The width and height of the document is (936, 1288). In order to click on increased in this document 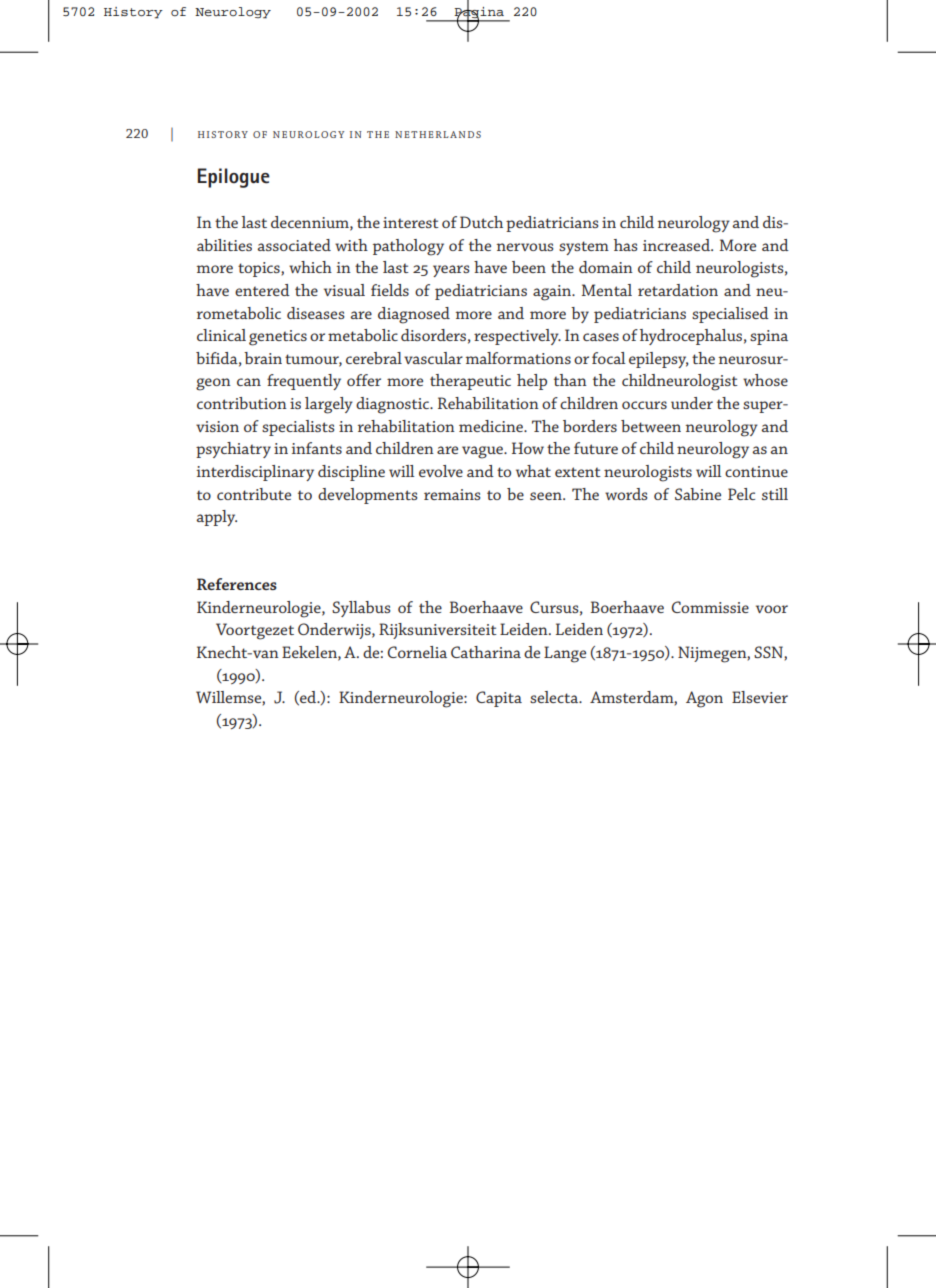, I will do `click(678, 245)`.
